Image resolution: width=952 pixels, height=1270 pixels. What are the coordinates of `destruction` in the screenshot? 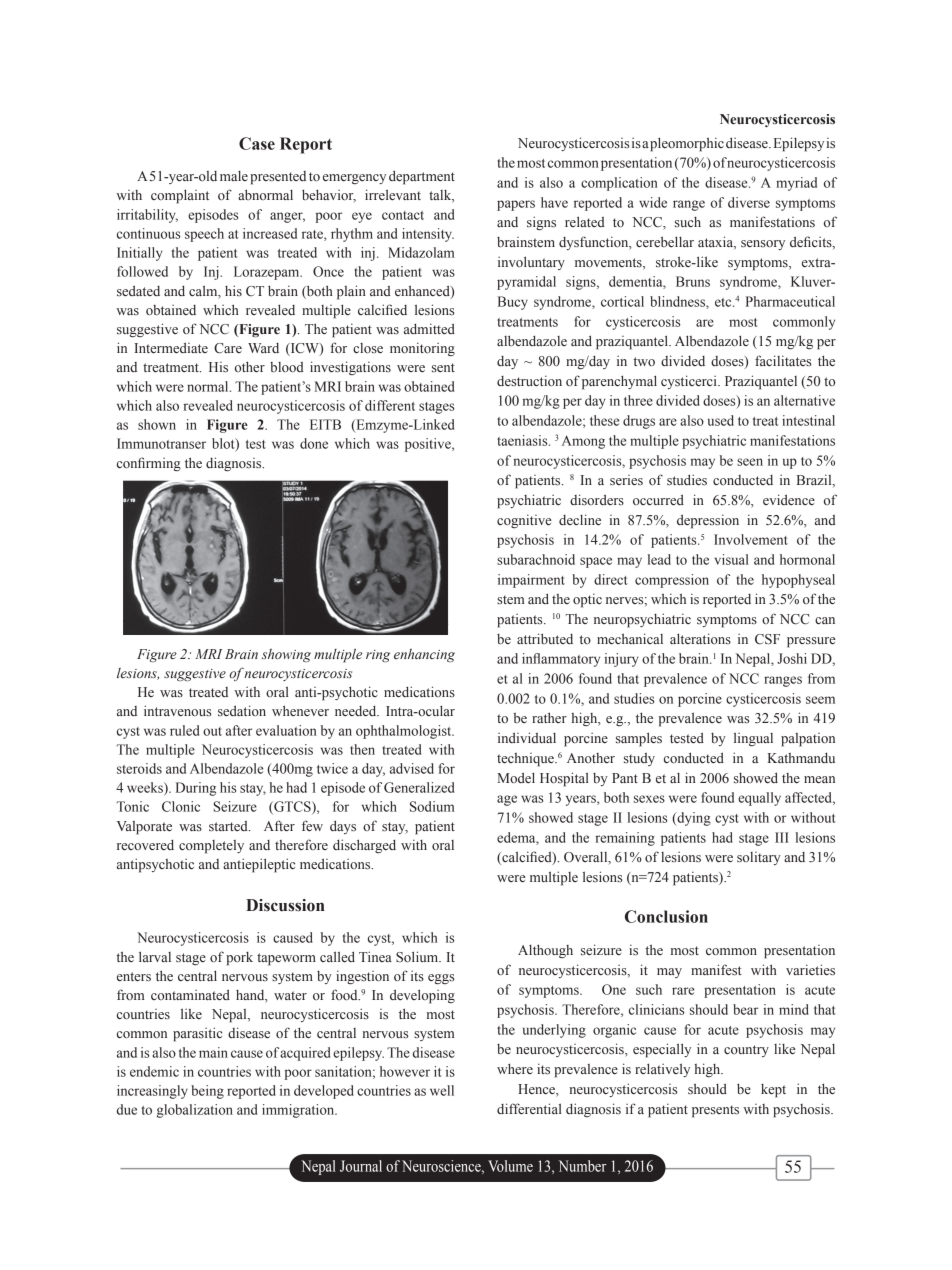 It's located at (529, 380).
